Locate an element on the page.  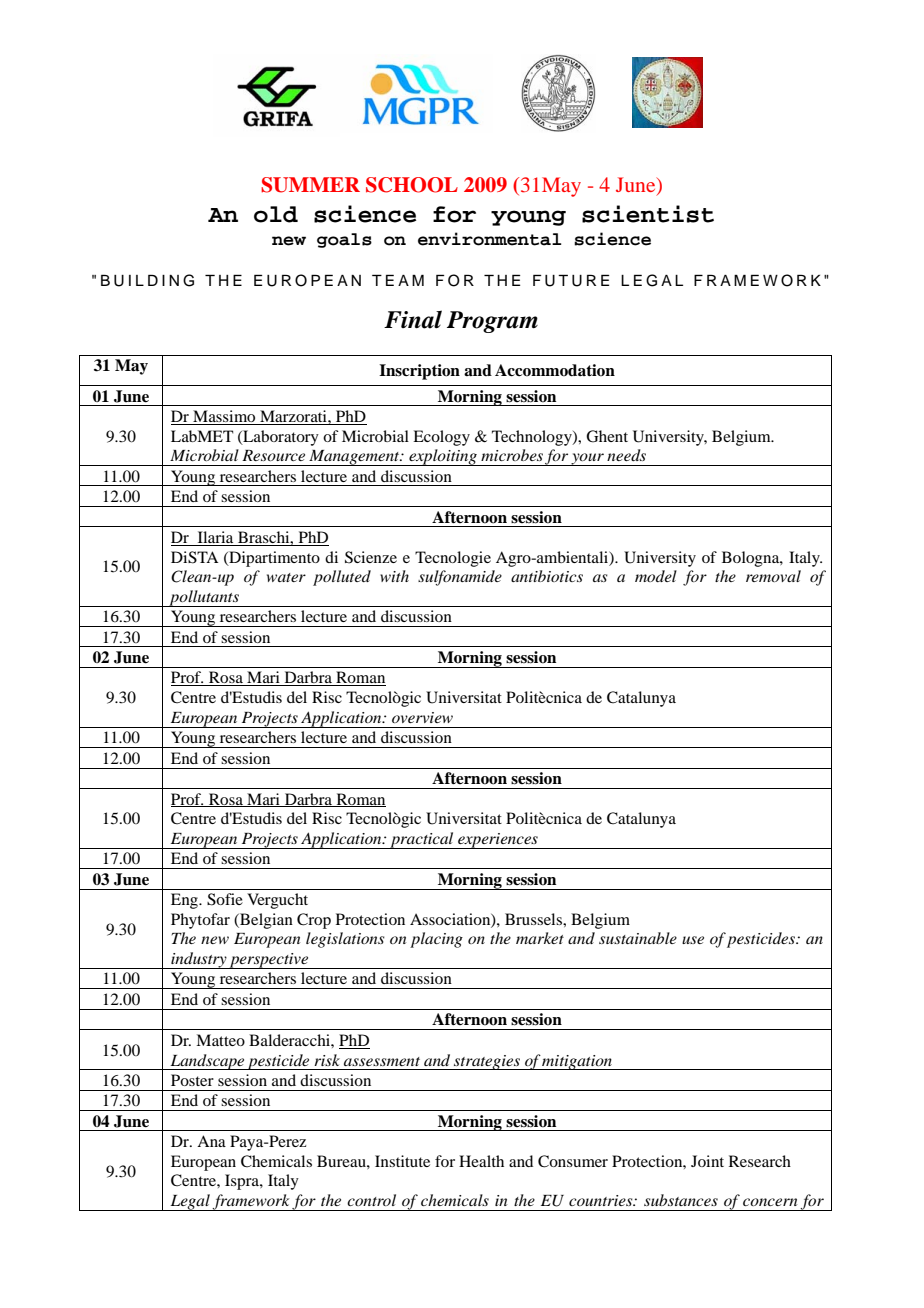
Poster is located at coordinates (192, 1080).
